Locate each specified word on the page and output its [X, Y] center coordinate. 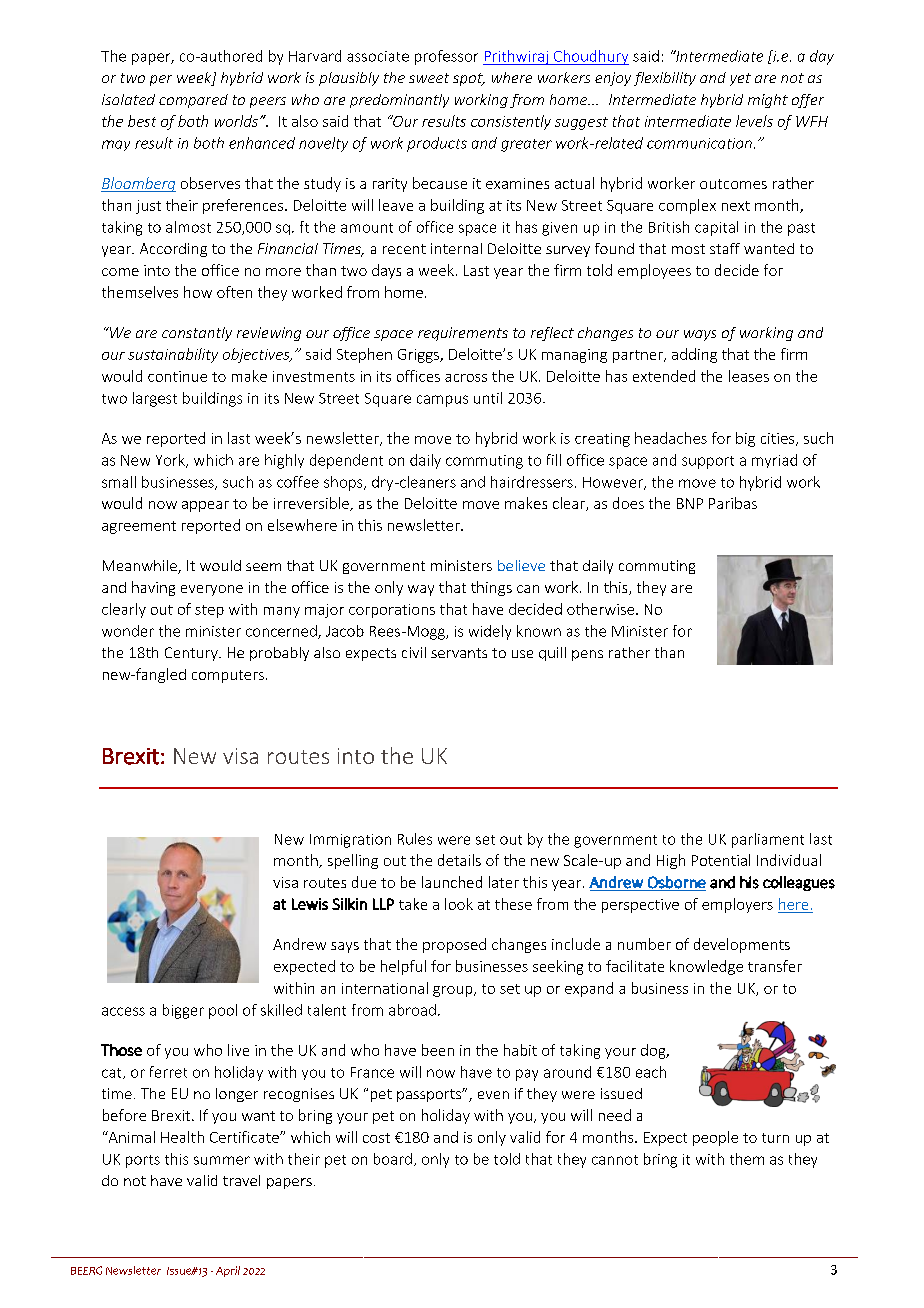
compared [193, 101]
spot [469, 79]
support [708, 462]
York [171, 461]
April [228, 1271]
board [393, 1159]
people [715, 1138]
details [459, 860]
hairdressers [532, 482]
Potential [721, 860]
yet [740, 79]
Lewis [310, 904]
